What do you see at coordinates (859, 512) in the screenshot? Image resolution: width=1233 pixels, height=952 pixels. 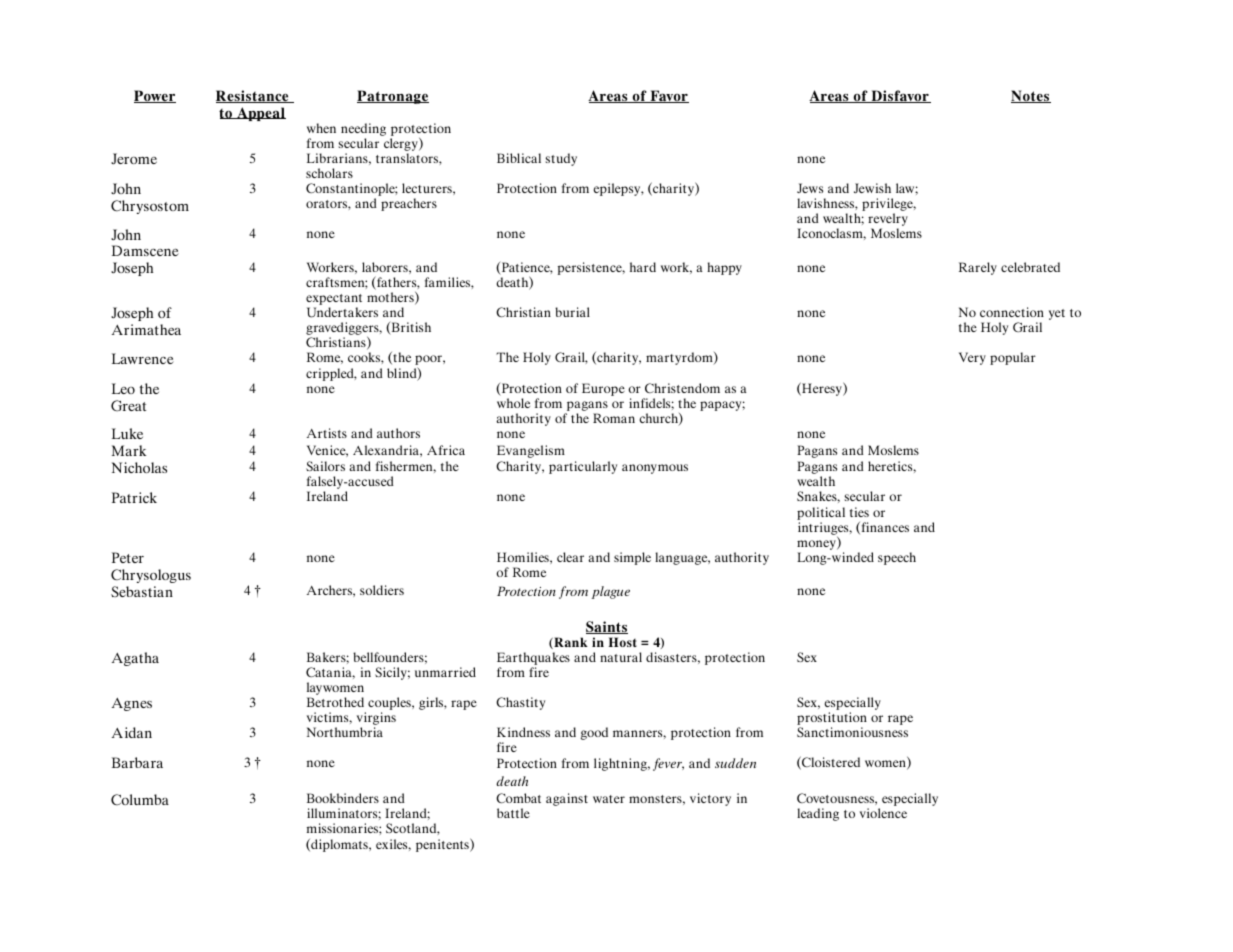 I see `ties` at bounding box center [859, 512].
